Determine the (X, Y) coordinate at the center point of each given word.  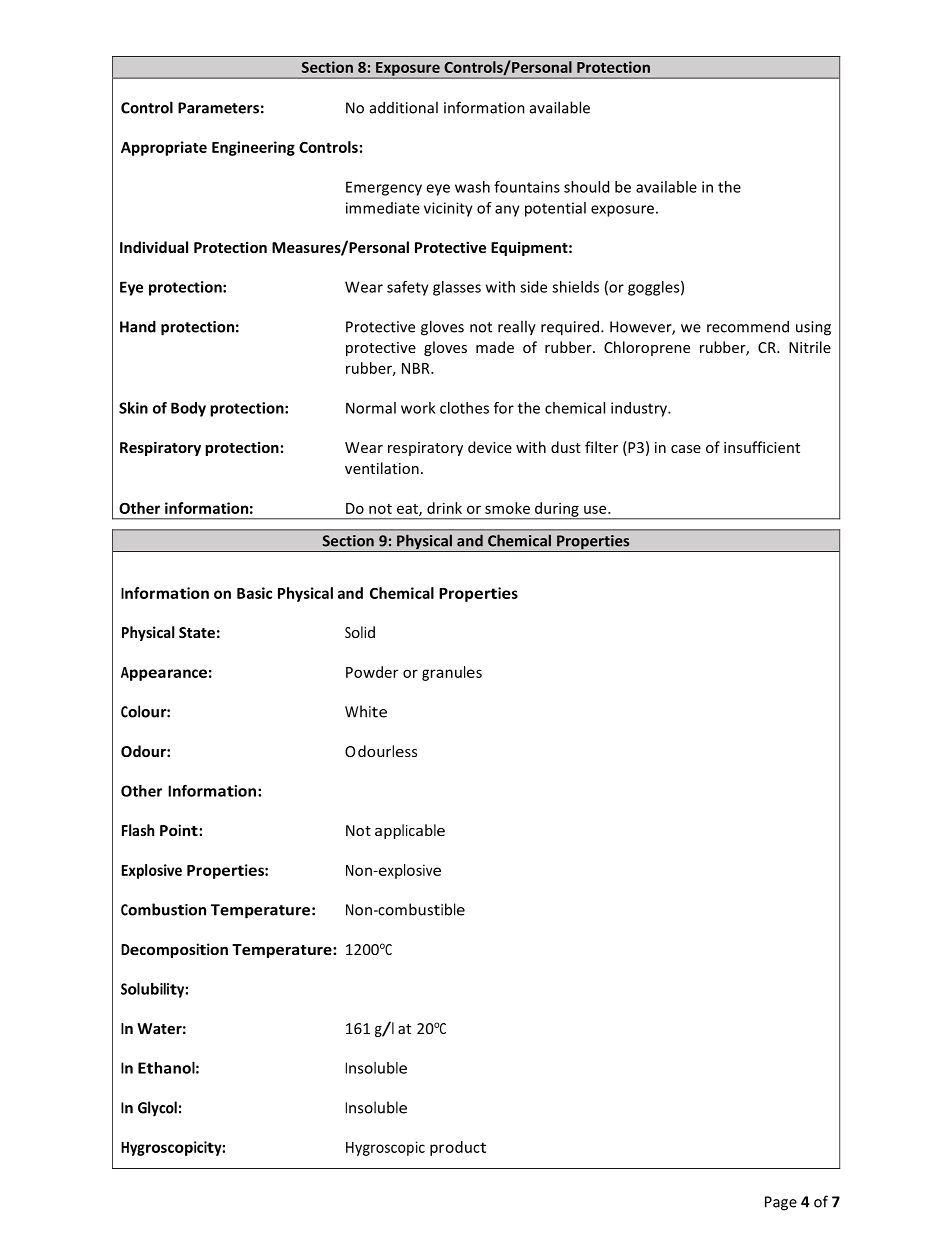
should (586, 187)
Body (188, 409)
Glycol (157, 1109)
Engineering (253, 148)
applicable (410, 831)
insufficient (762, 447)
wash (472, 187)
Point (180, 830)
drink (444, 508)
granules (452, 673)
